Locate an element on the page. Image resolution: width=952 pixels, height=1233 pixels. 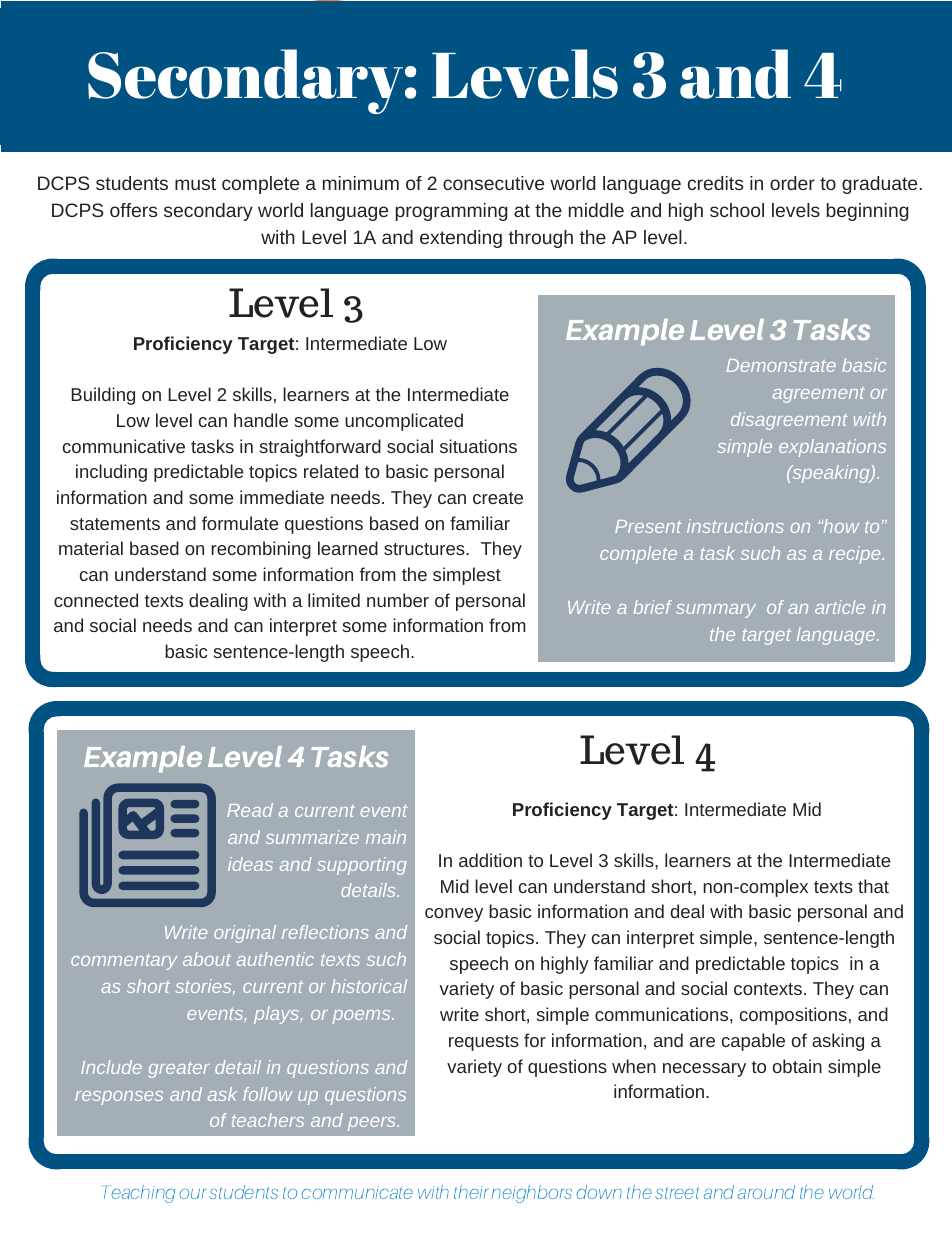
must is located at coordinates (195, 183).
